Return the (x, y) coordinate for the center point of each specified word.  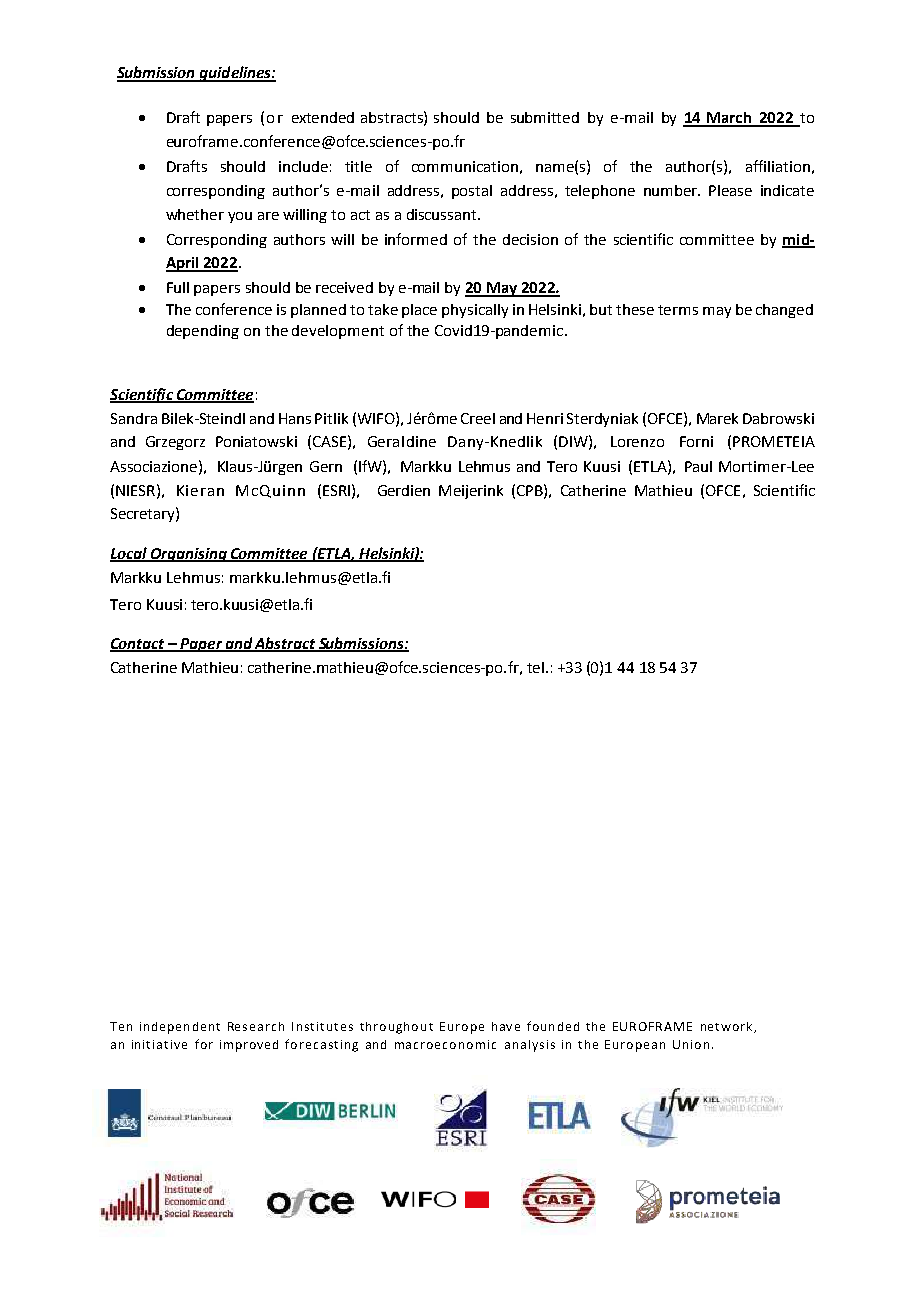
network (728, 1027)
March (729, 119)
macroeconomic (445, 1044)
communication (465, 166)
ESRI (336, 490)
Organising (188, 555)
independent (180, 1028)
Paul (698, 466)
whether (195, 214)
